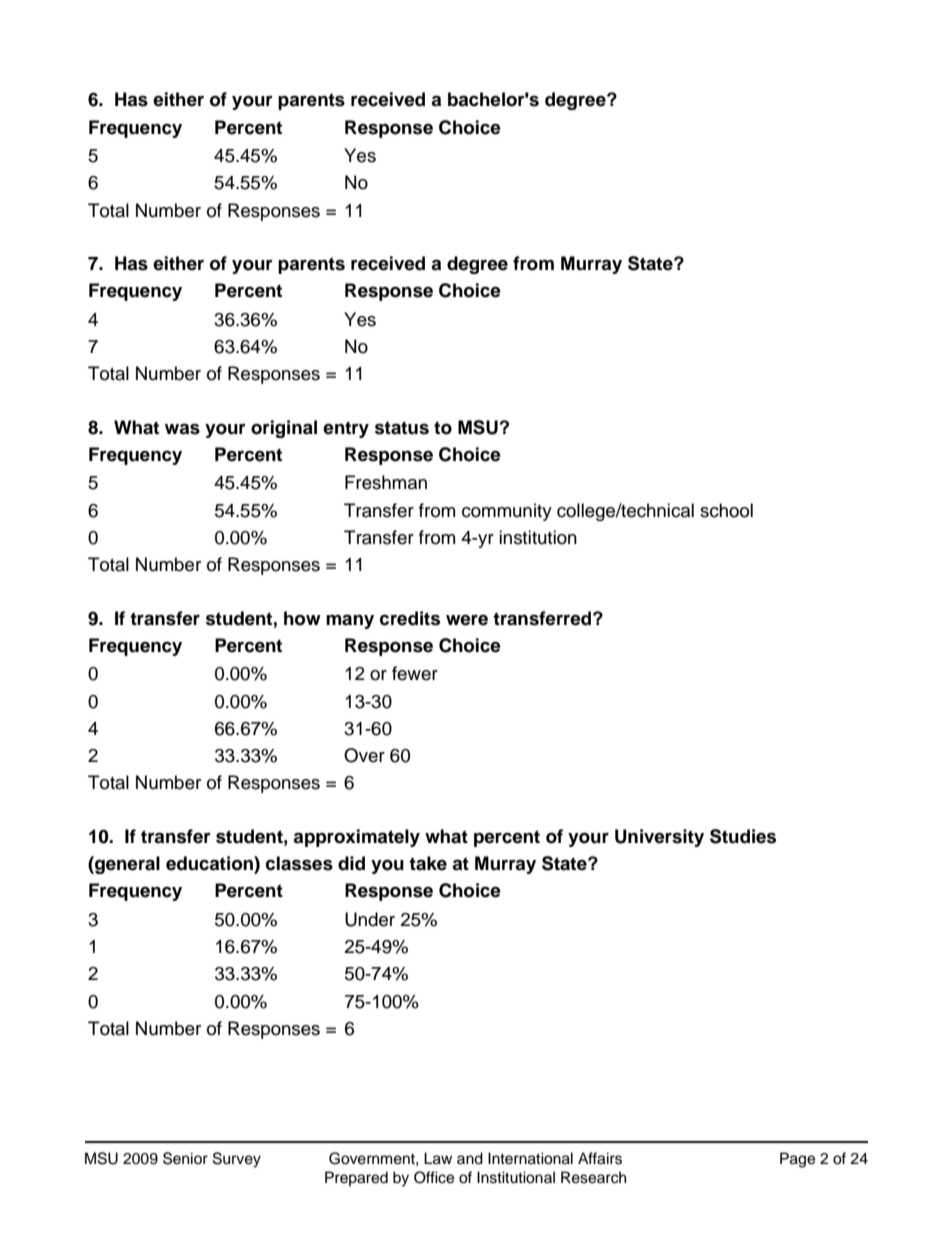  Describe the element at coordinates (415, 673) in the screenshot. I see `fewer` at that location.
